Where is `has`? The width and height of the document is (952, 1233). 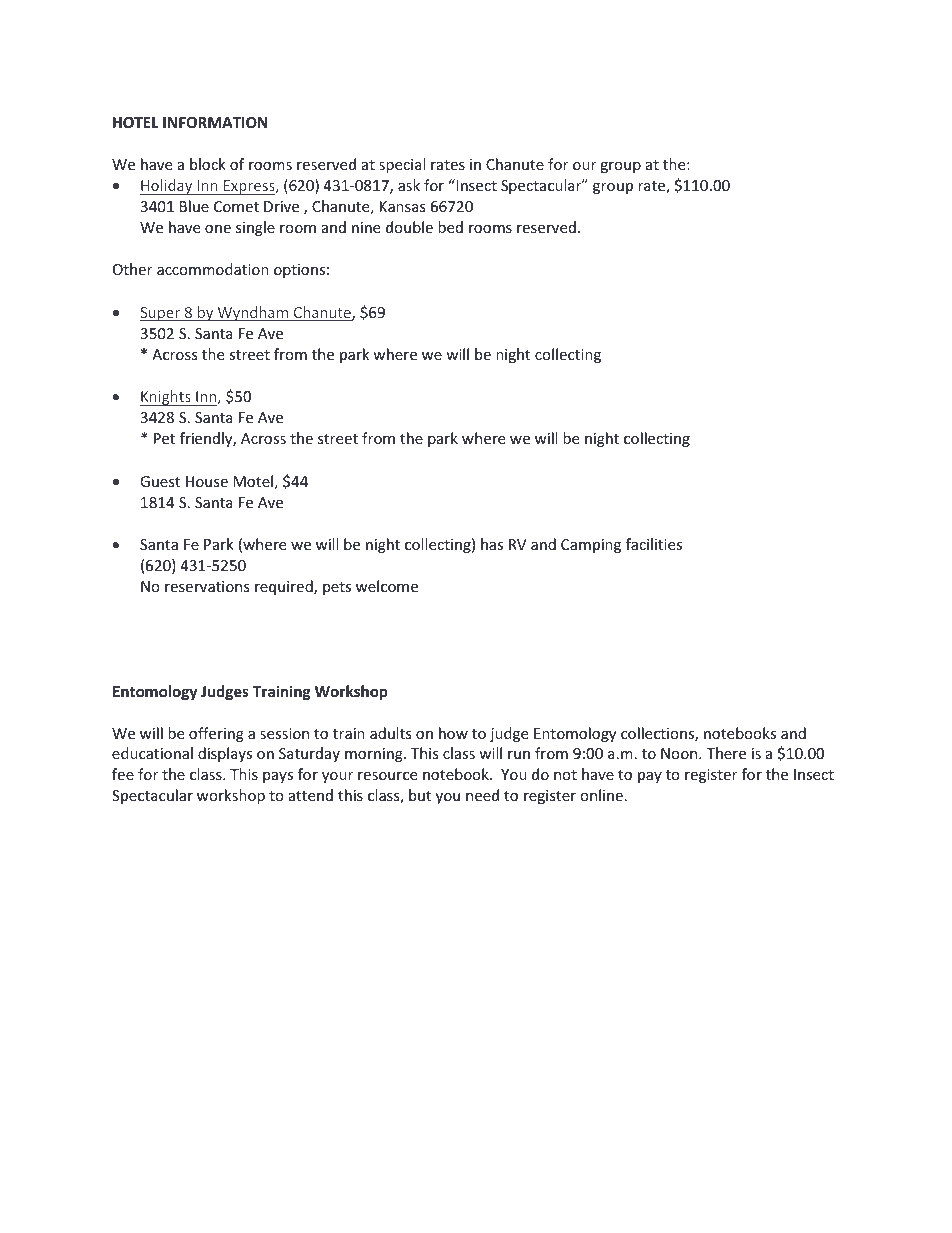 has is located at coordinates (492, 544).
